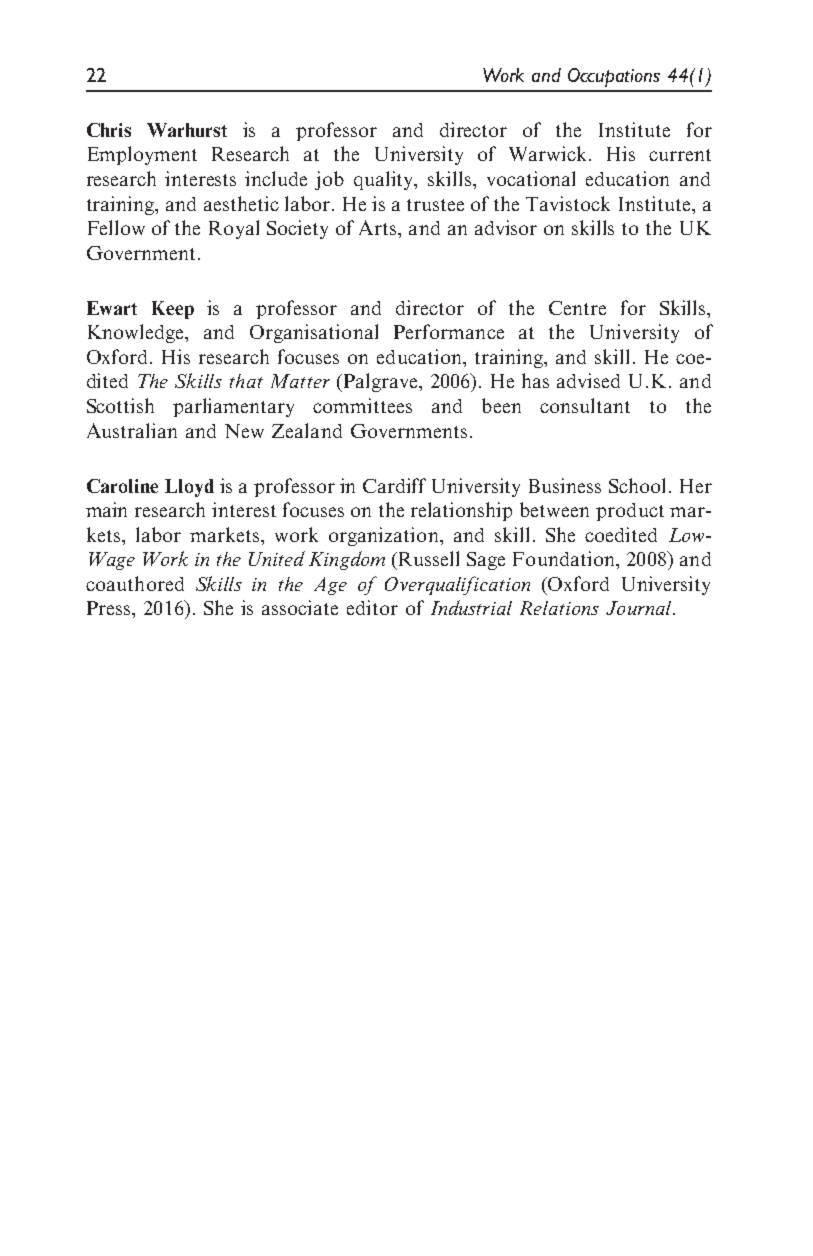 The height and width of the document is (1256, 813). What do you see at coordinates (109, 130) in the document?
I see `Chris` at bounding box center [109, 130].
